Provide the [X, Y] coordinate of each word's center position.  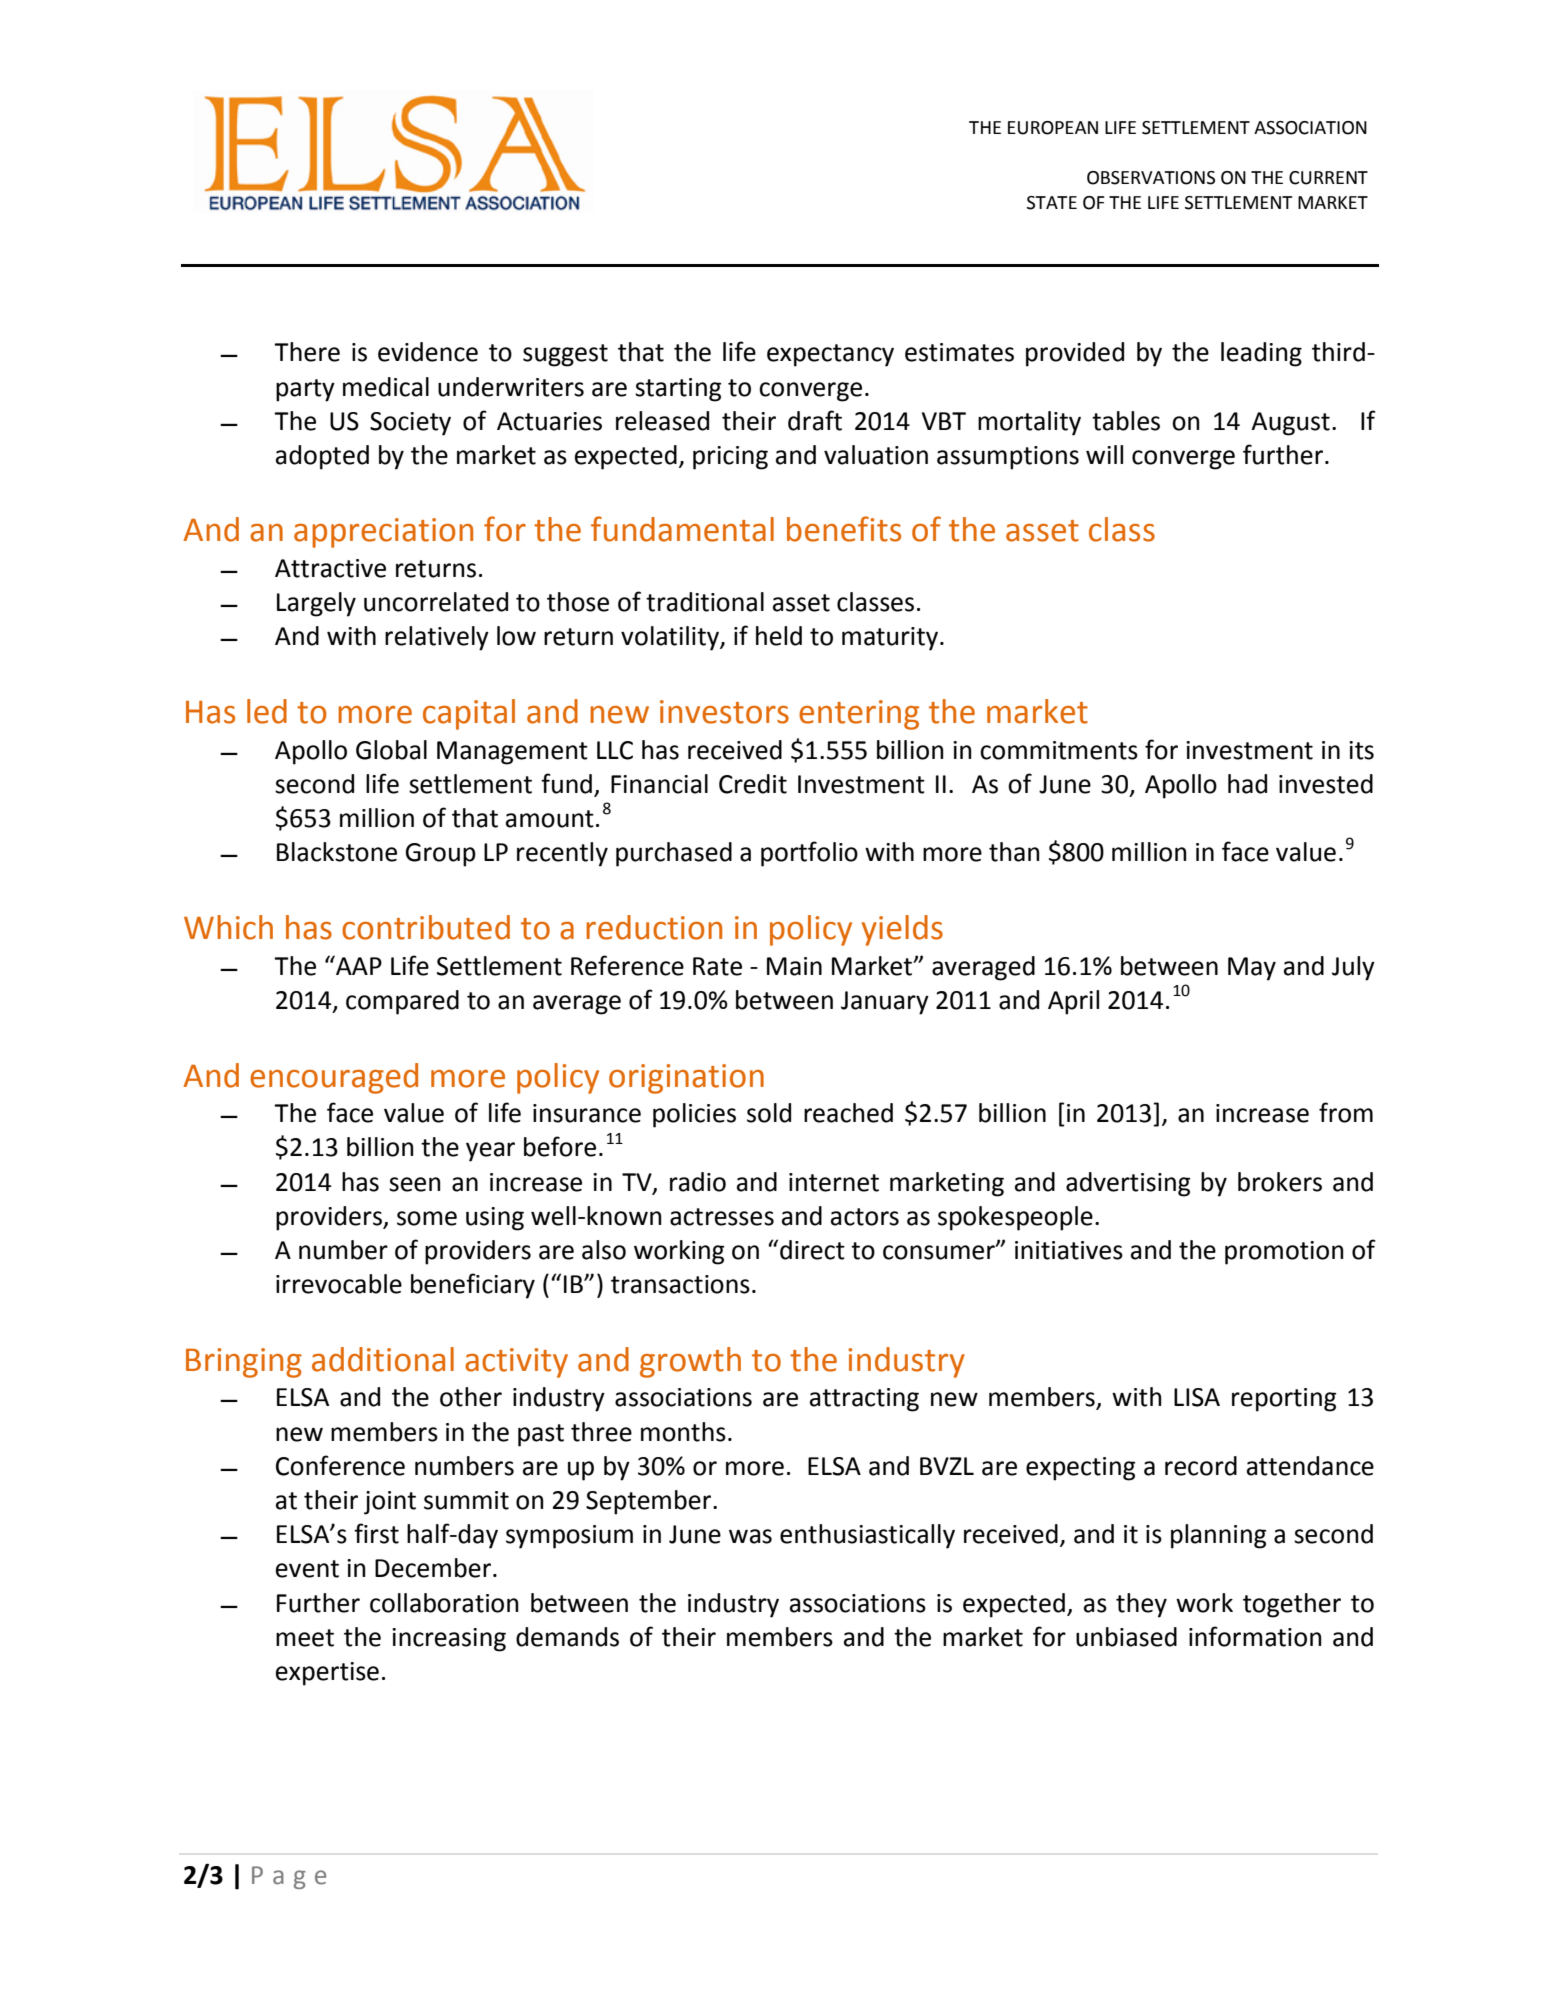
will [1104, 454]
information [1255, 1636]
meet [305, 1638]
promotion [1284, 1253]
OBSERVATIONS [1151, 178]
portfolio [809, 854]
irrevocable [339, 1284]
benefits [844, 529]
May [1252, 969]
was [750, 1536]
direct [812, 1250]
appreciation [383, 533]
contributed [426, 927]
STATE [1052, 203]
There [307, 352]
